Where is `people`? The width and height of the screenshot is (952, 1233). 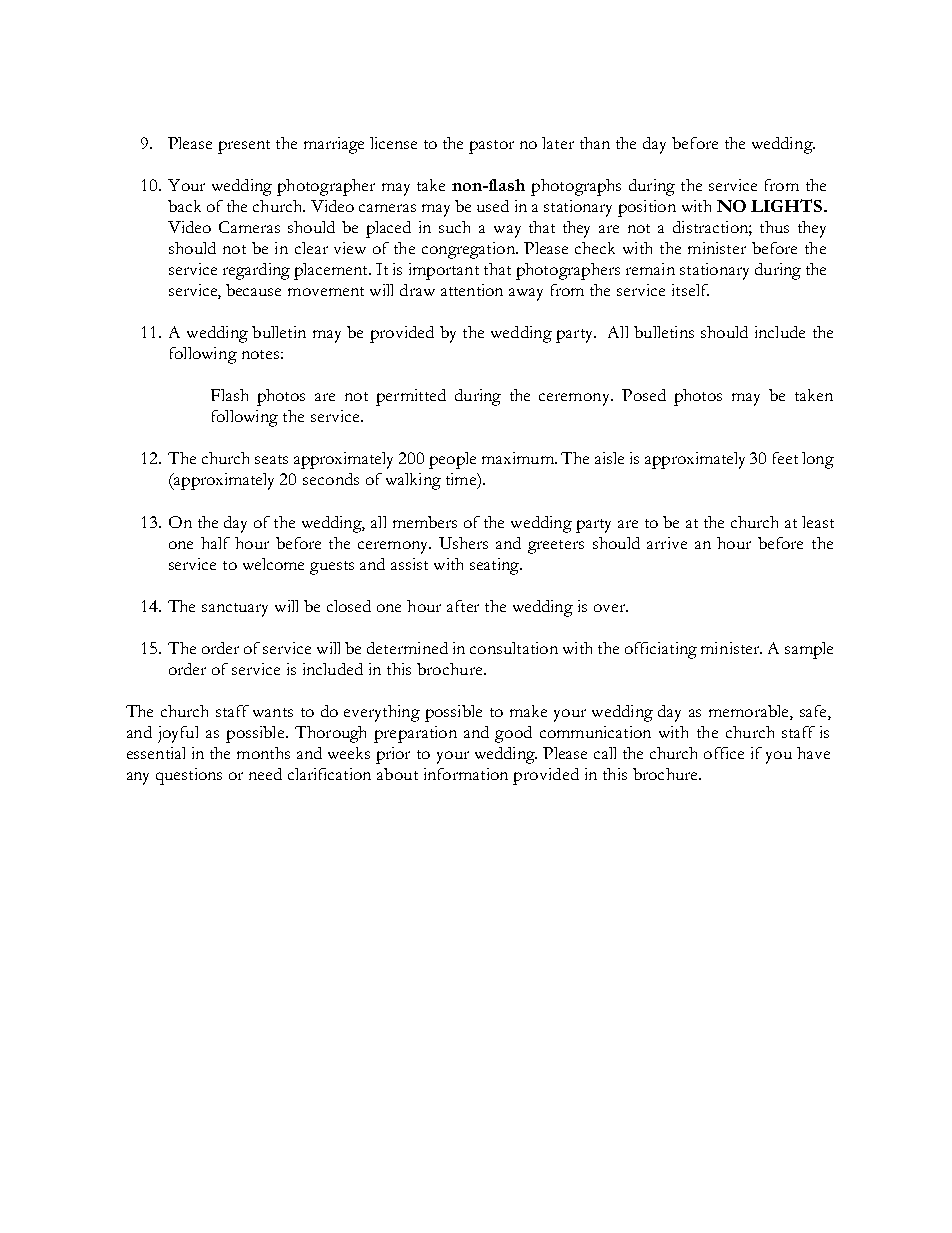 people is located at coordinates (452, 460).
